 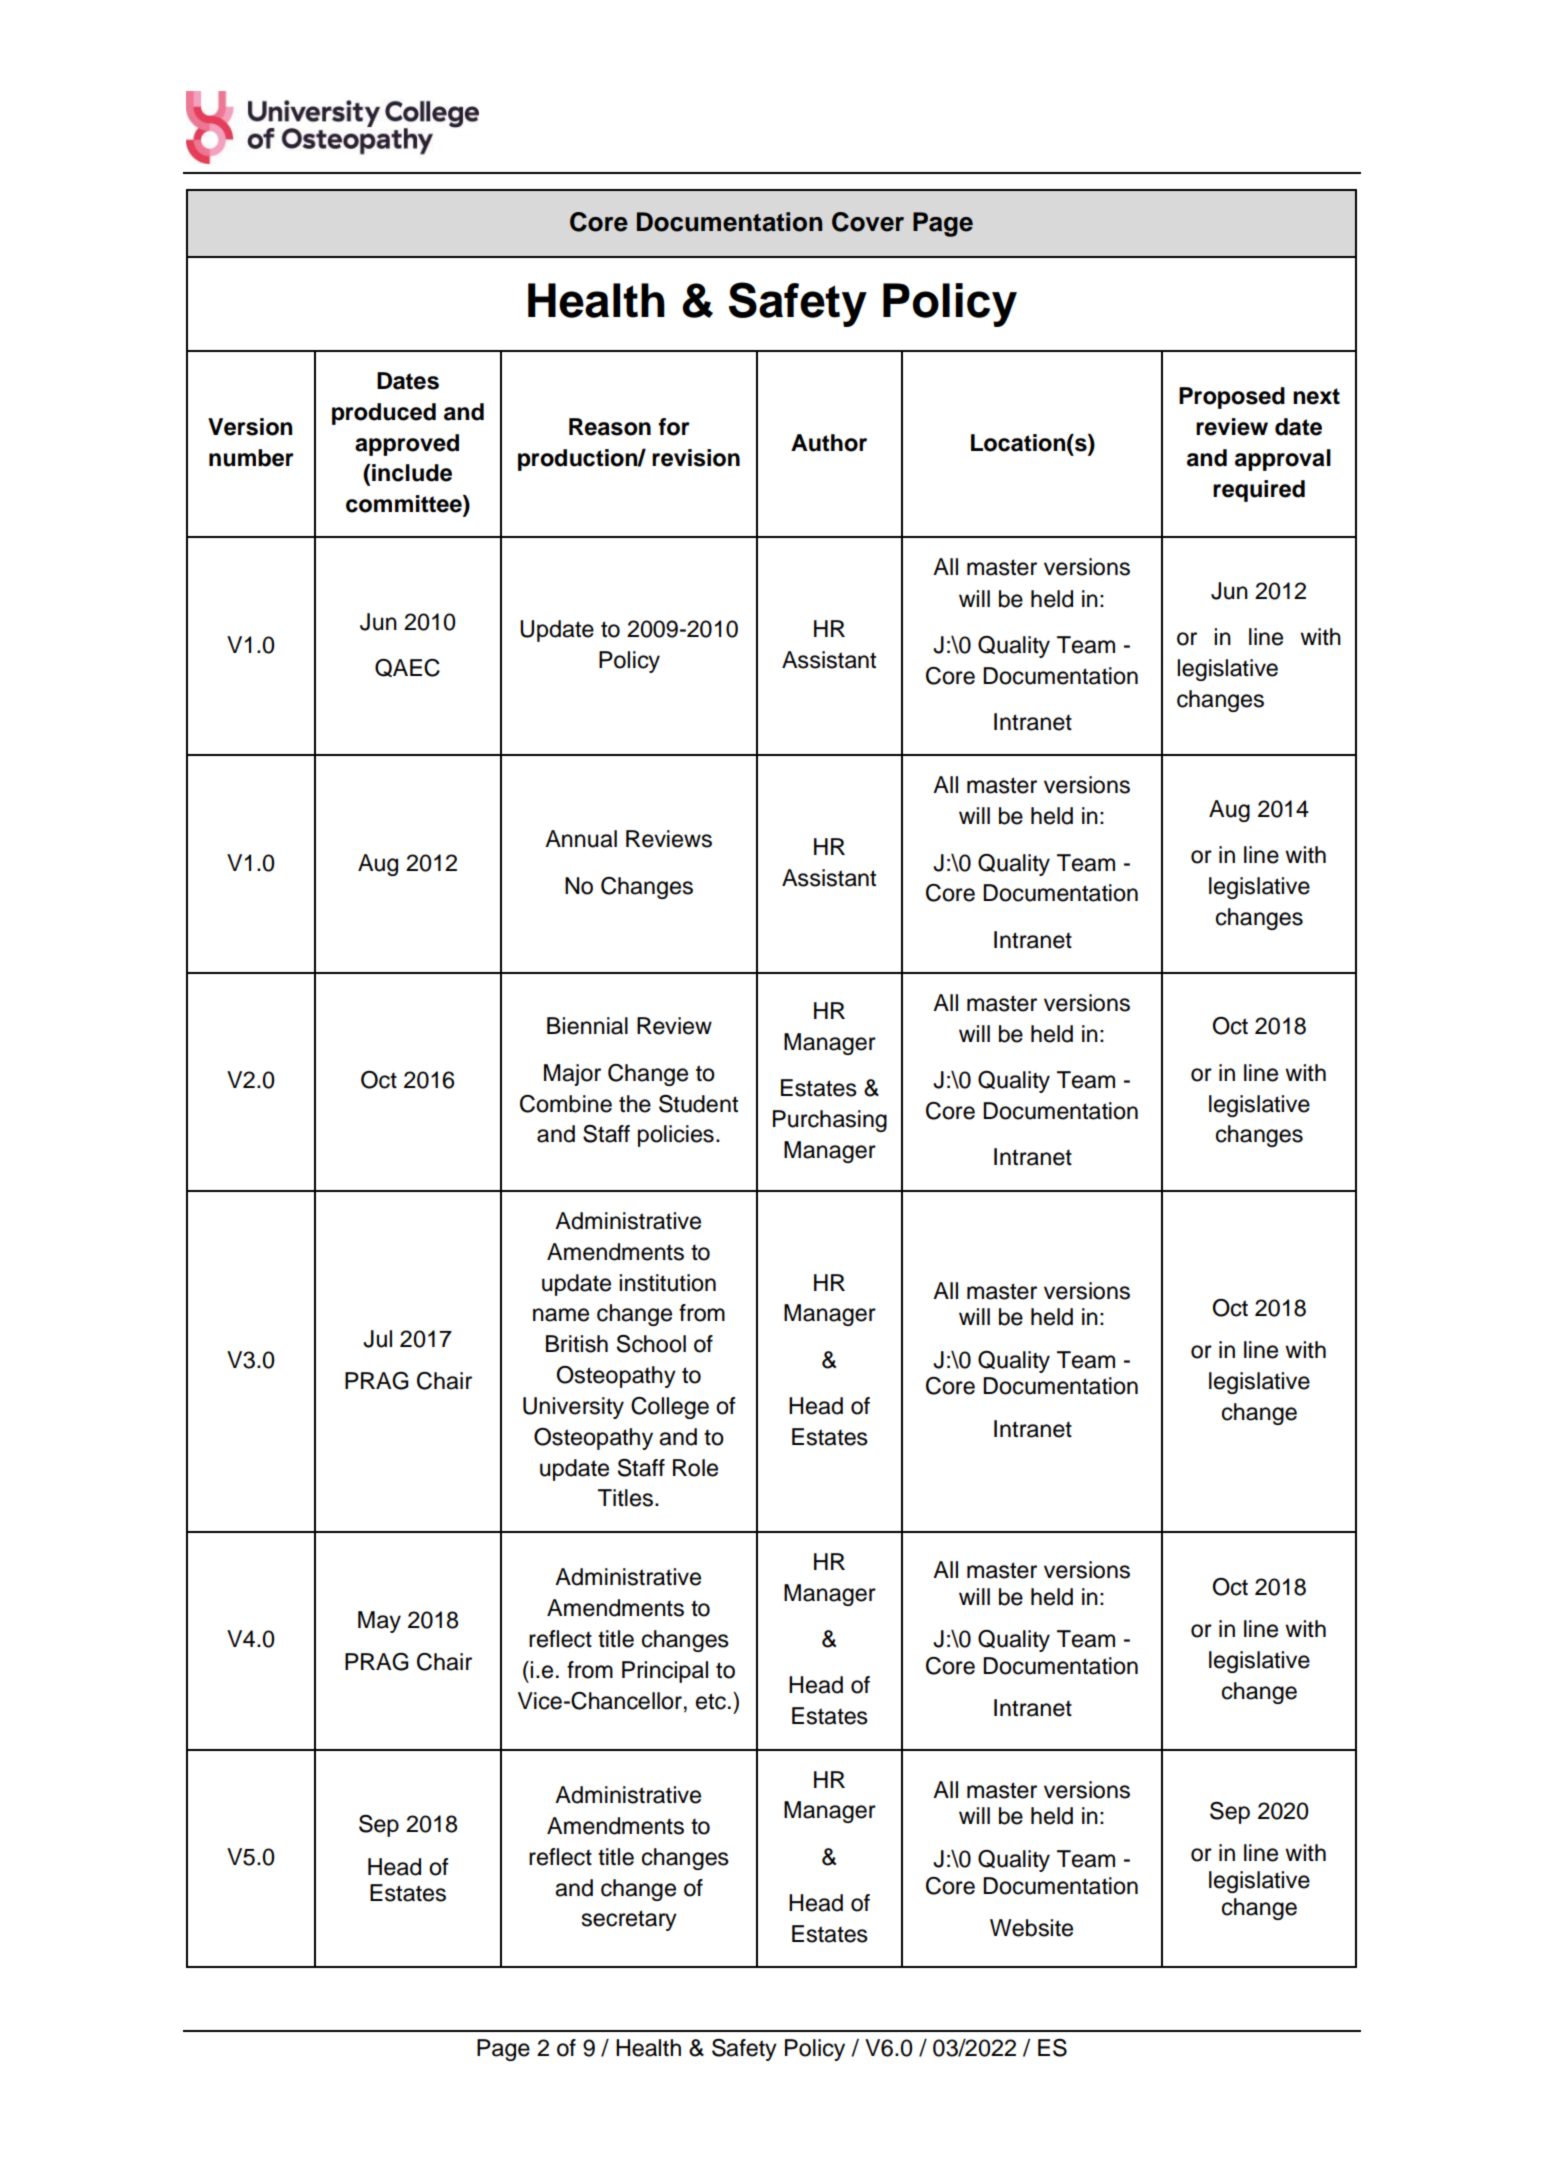 I want to click on produced, so click(x=384, y=414).
